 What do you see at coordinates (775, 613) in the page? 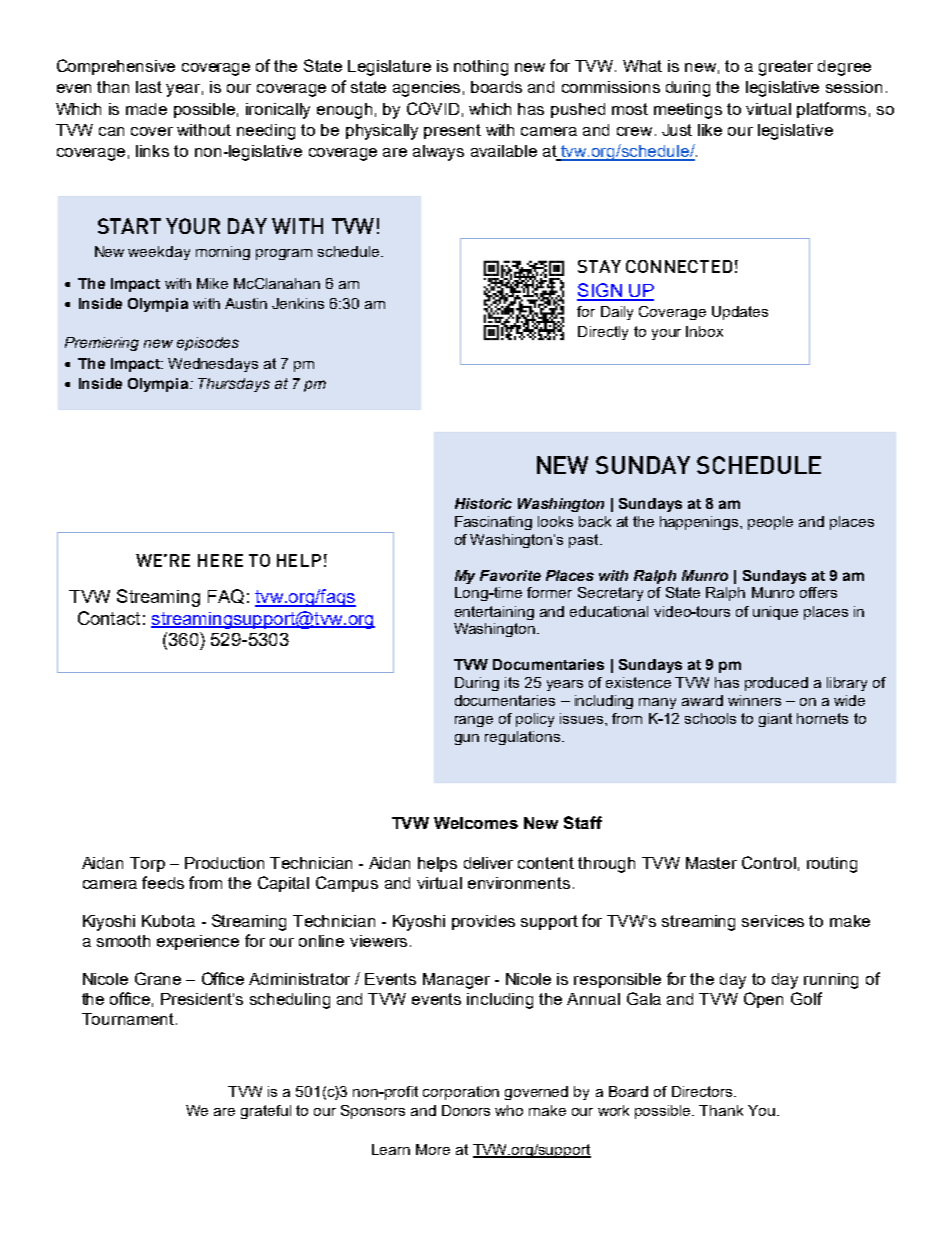
I see `unique` at bounding box center [775, 613].
